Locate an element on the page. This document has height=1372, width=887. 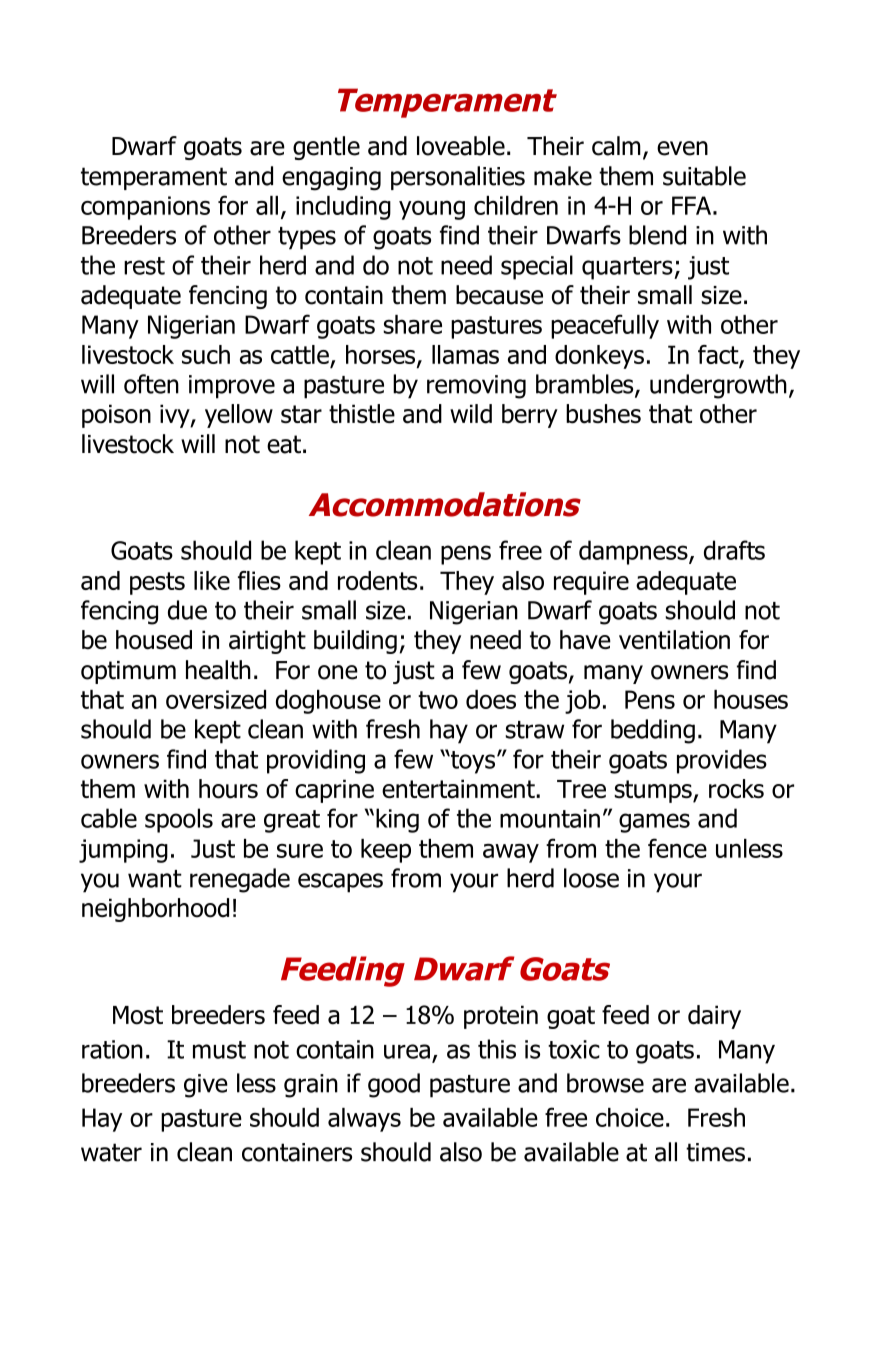
give is located at coordinates (206, 1086).
